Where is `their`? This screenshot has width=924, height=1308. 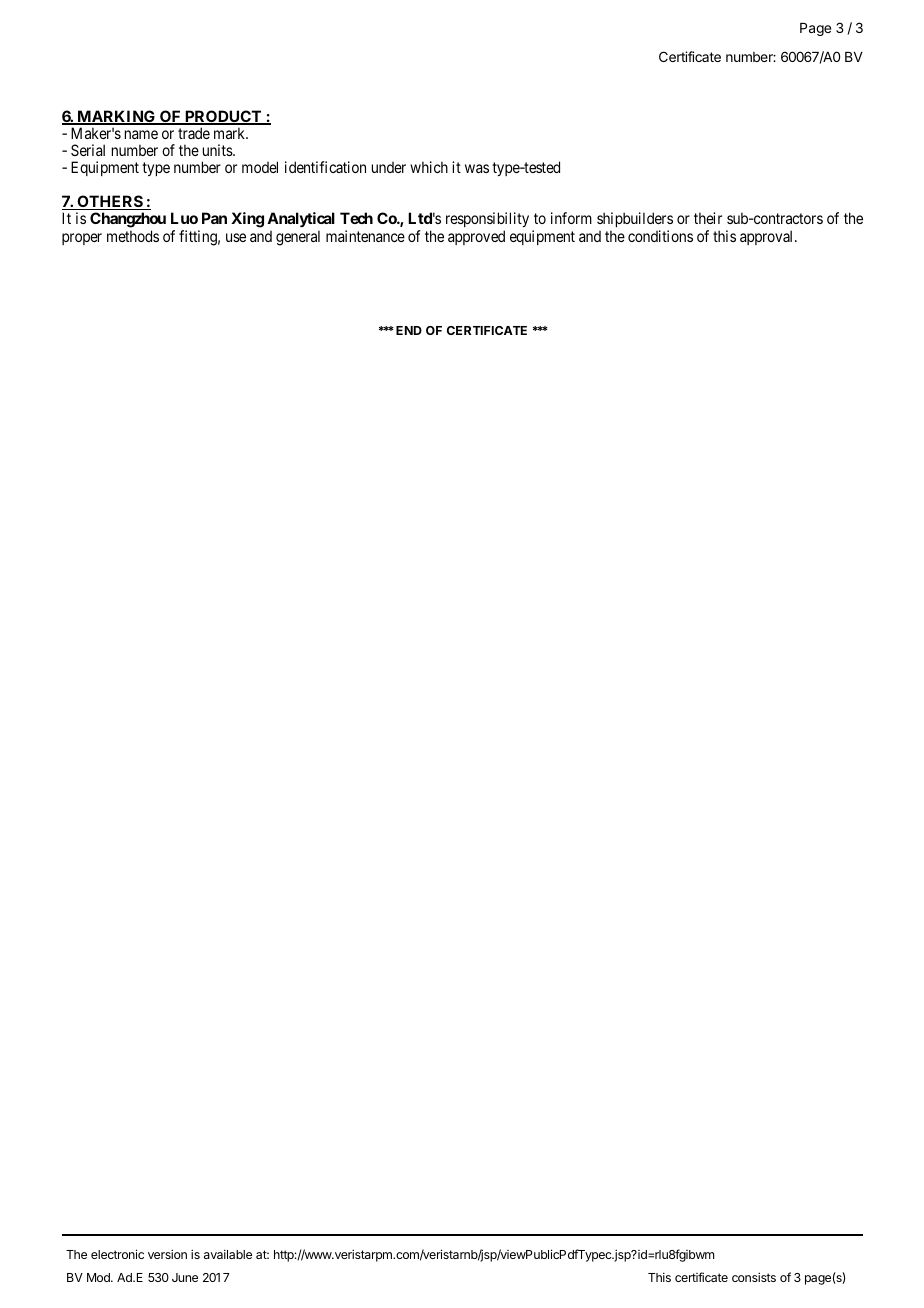 their is located at coordinates (708, 218).
